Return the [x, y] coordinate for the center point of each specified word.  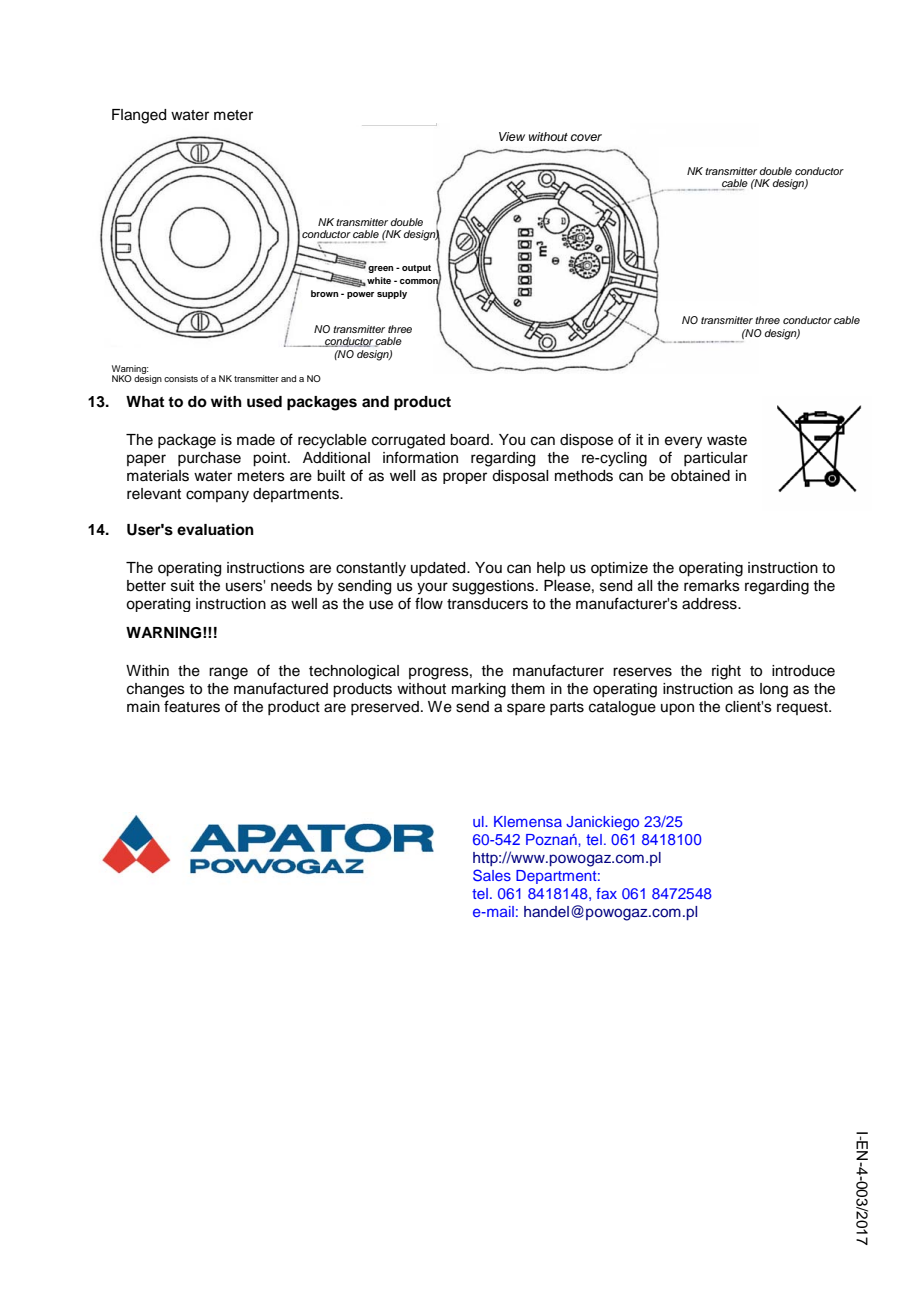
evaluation [215, 529]
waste [727, 440]
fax [606, 893]
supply [392, 294]
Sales [492, 875]
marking [479, 690]
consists [181, 378]
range [228, 673]
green [381, 269]
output [416, 269]
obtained [700, 476]
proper [465, 478]
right [726, 672]
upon [677, 709]
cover [586, 137]
